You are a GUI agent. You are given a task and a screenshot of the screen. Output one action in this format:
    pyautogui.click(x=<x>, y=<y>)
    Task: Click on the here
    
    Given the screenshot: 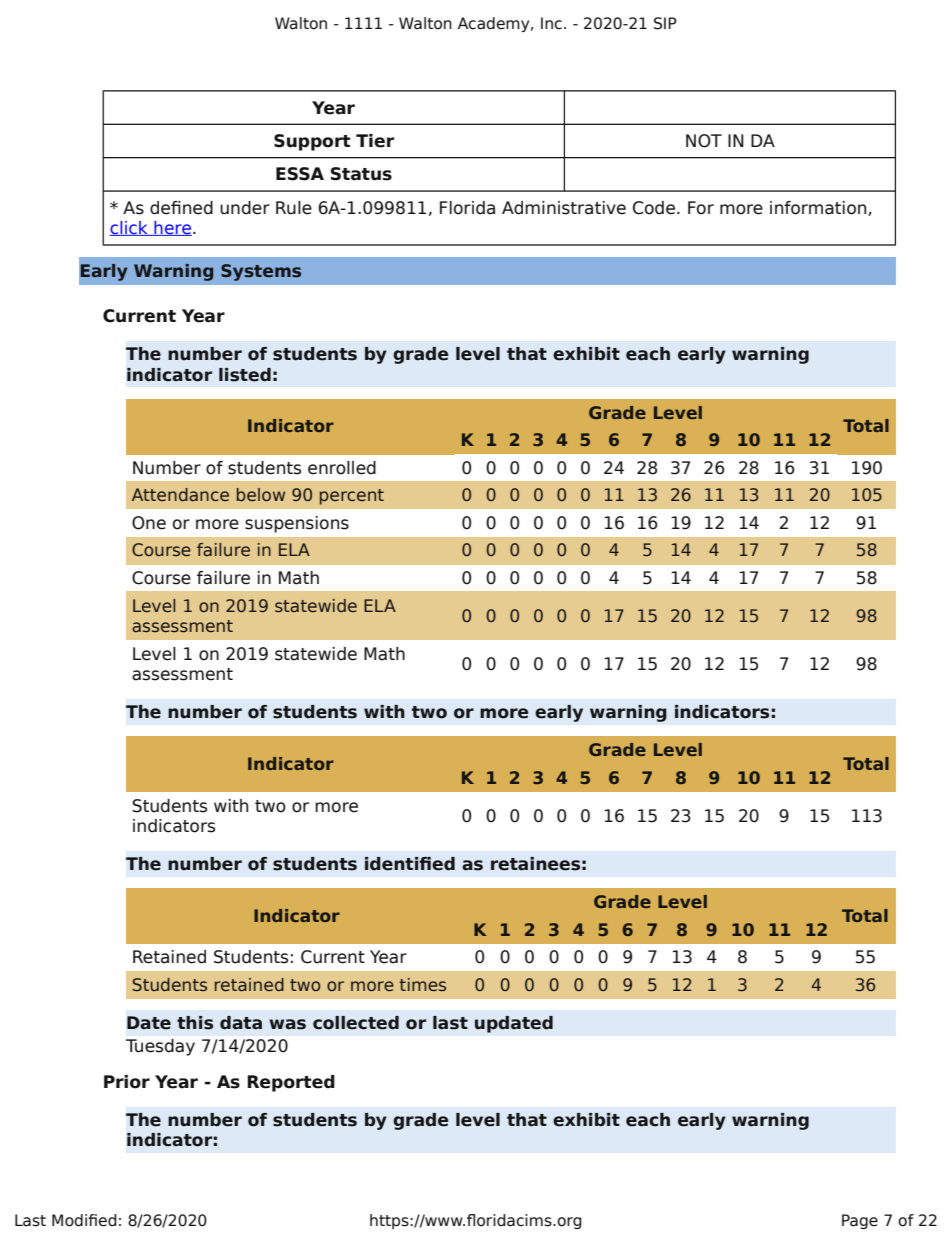 What is the action you would take?
    pyautogui.click(x=172, y=228)
